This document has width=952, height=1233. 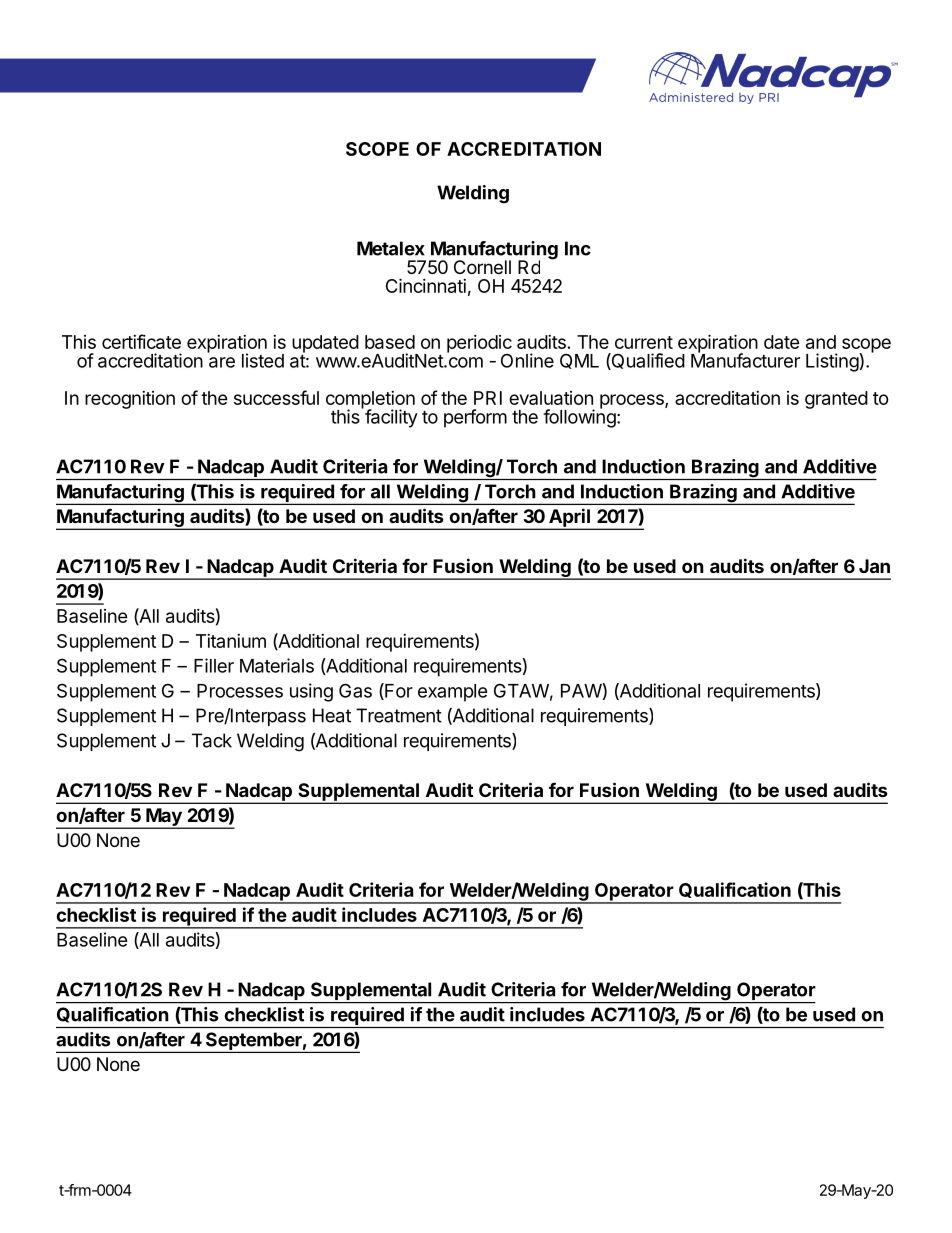 What do you see at coordinates (399, 715) in the document?
I see `Treatment` at bounding box center [399, 715].
